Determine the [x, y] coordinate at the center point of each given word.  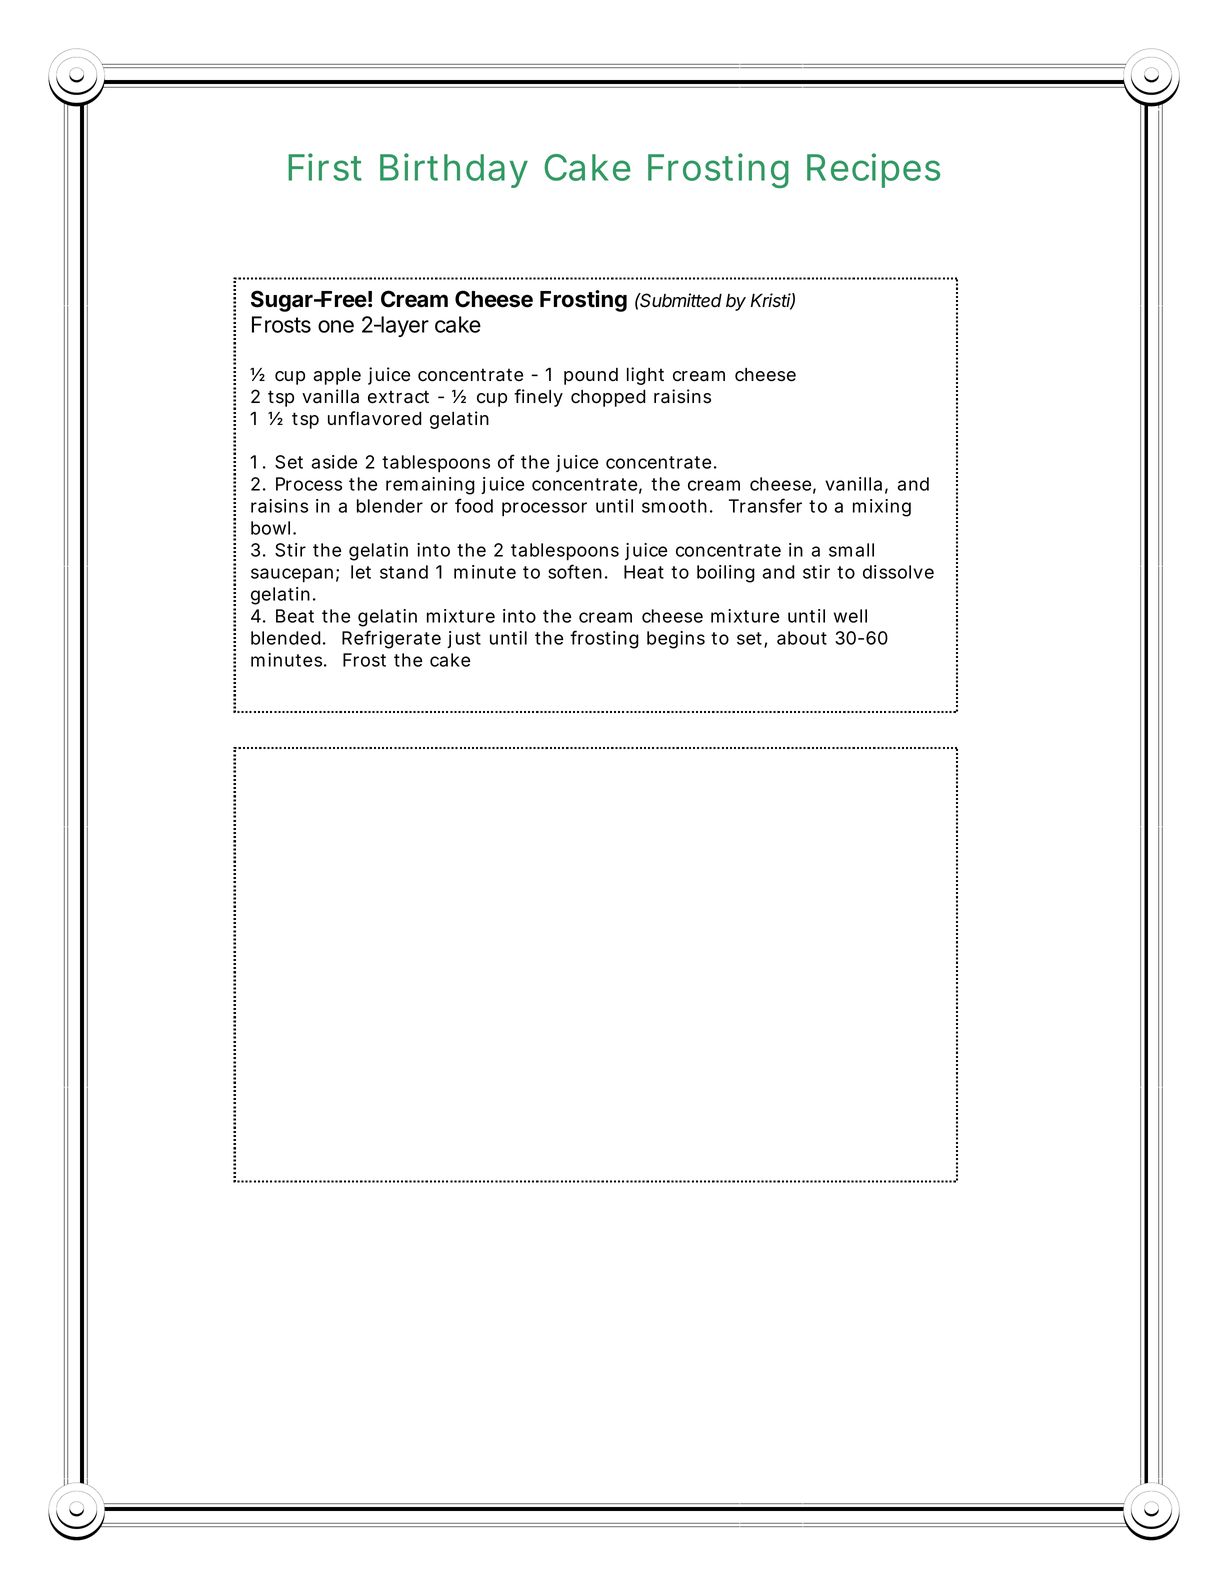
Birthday [454, 170]
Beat [295, 616]
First [325, 167]
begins [676, 640]
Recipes [873, 170]
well [850, 616]
